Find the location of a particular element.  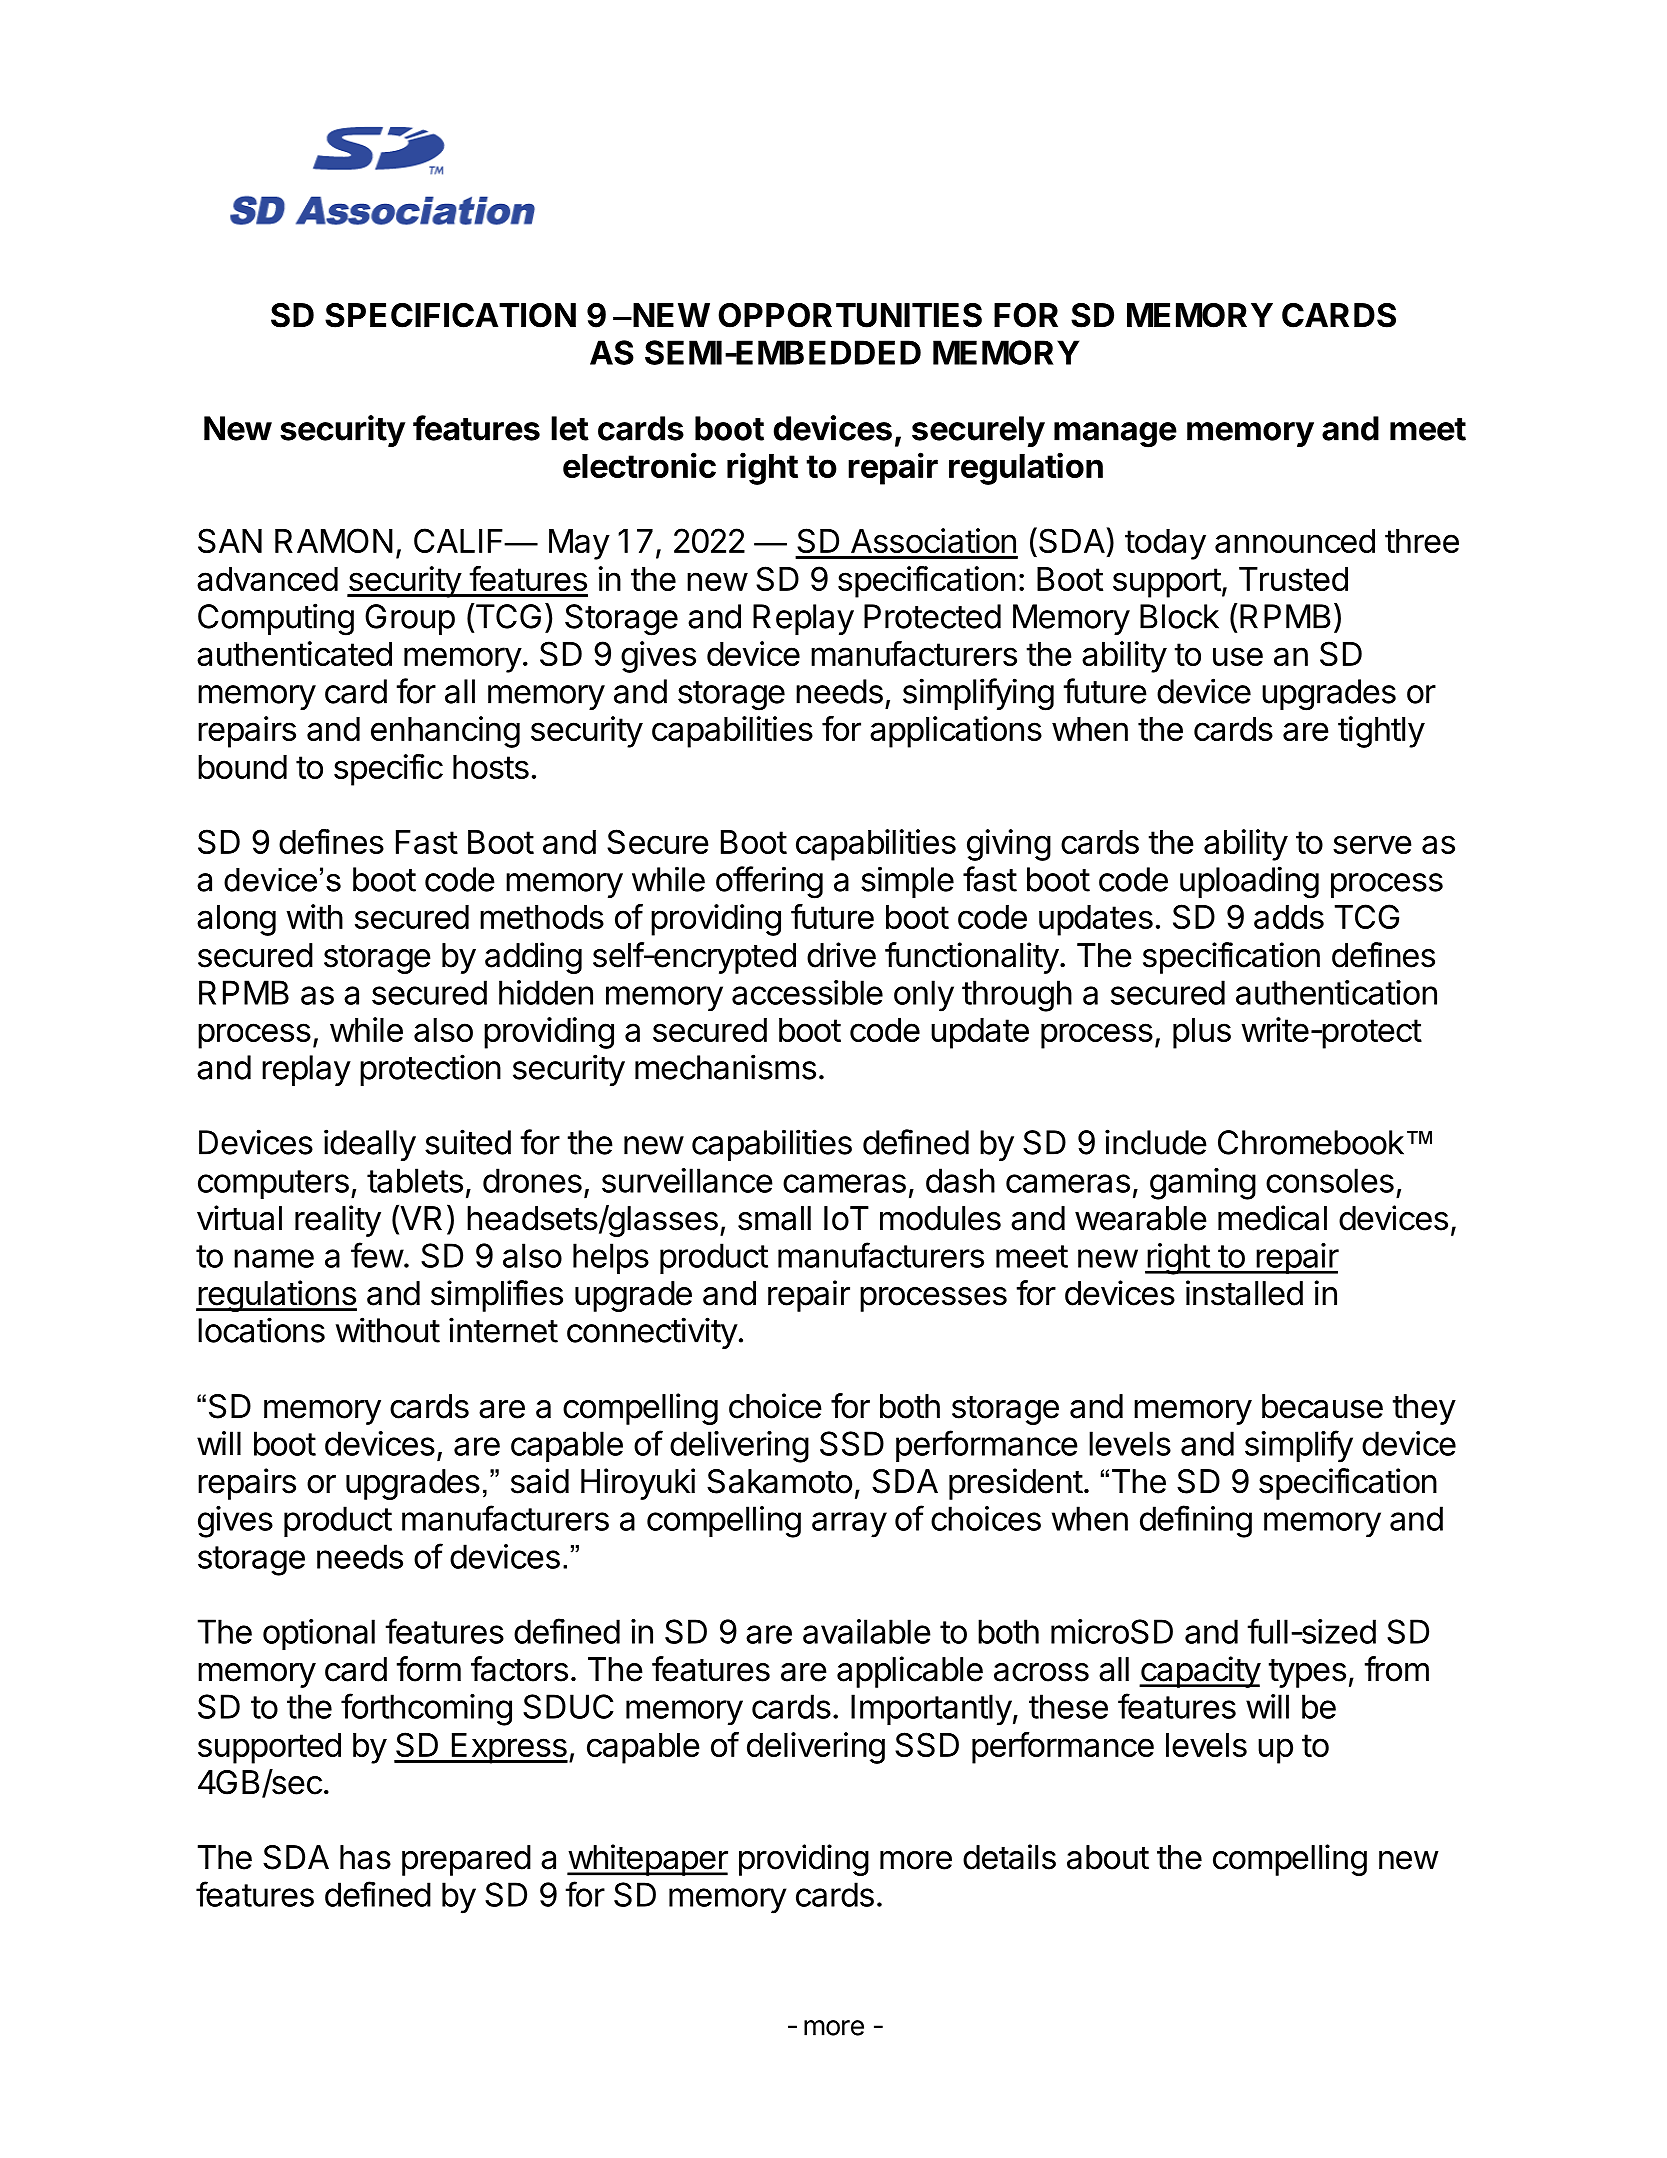

has is located at coordinates (365, 1857).
